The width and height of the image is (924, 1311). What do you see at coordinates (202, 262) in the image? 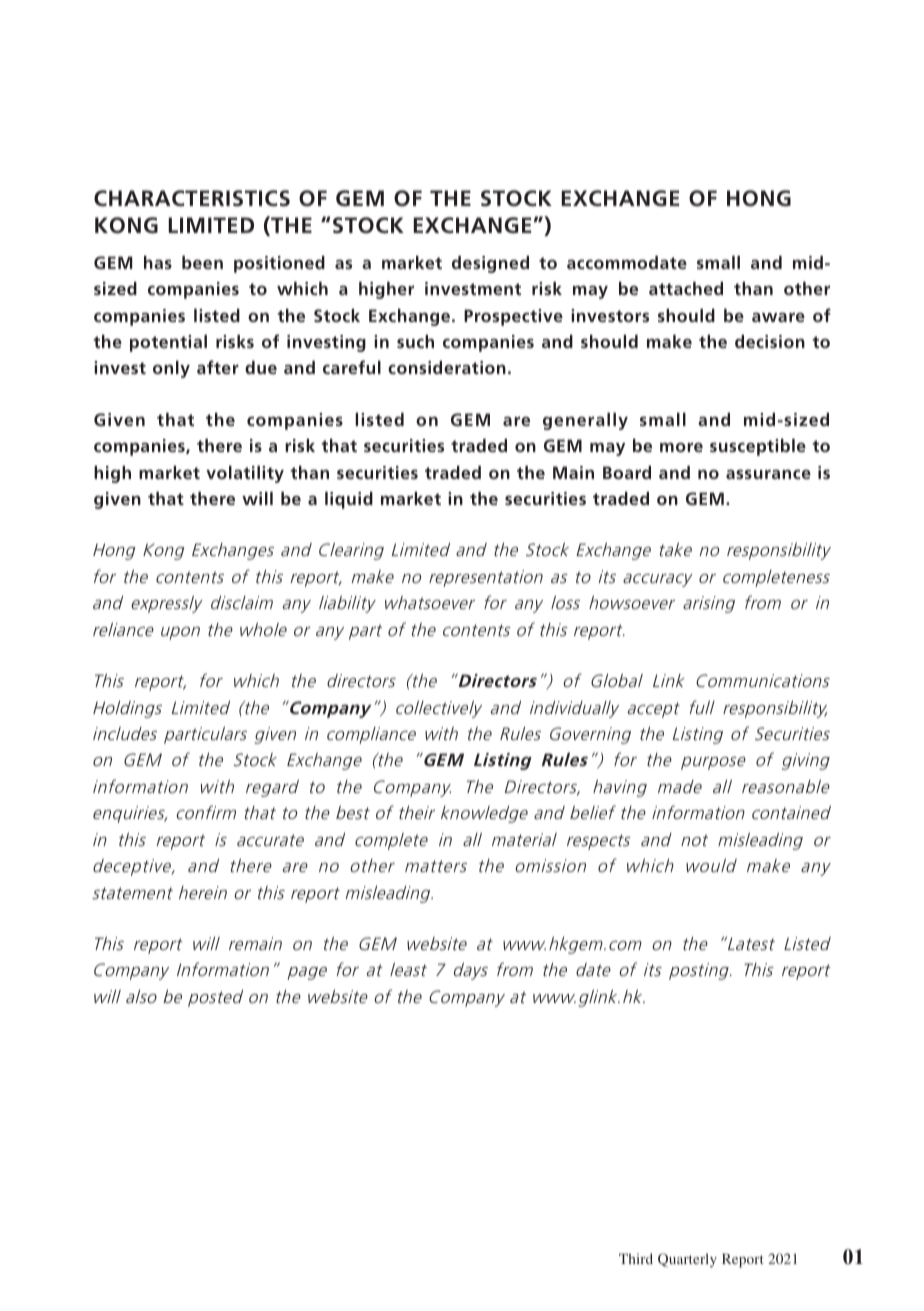
I see `been` at bounding box center [202, 262].
